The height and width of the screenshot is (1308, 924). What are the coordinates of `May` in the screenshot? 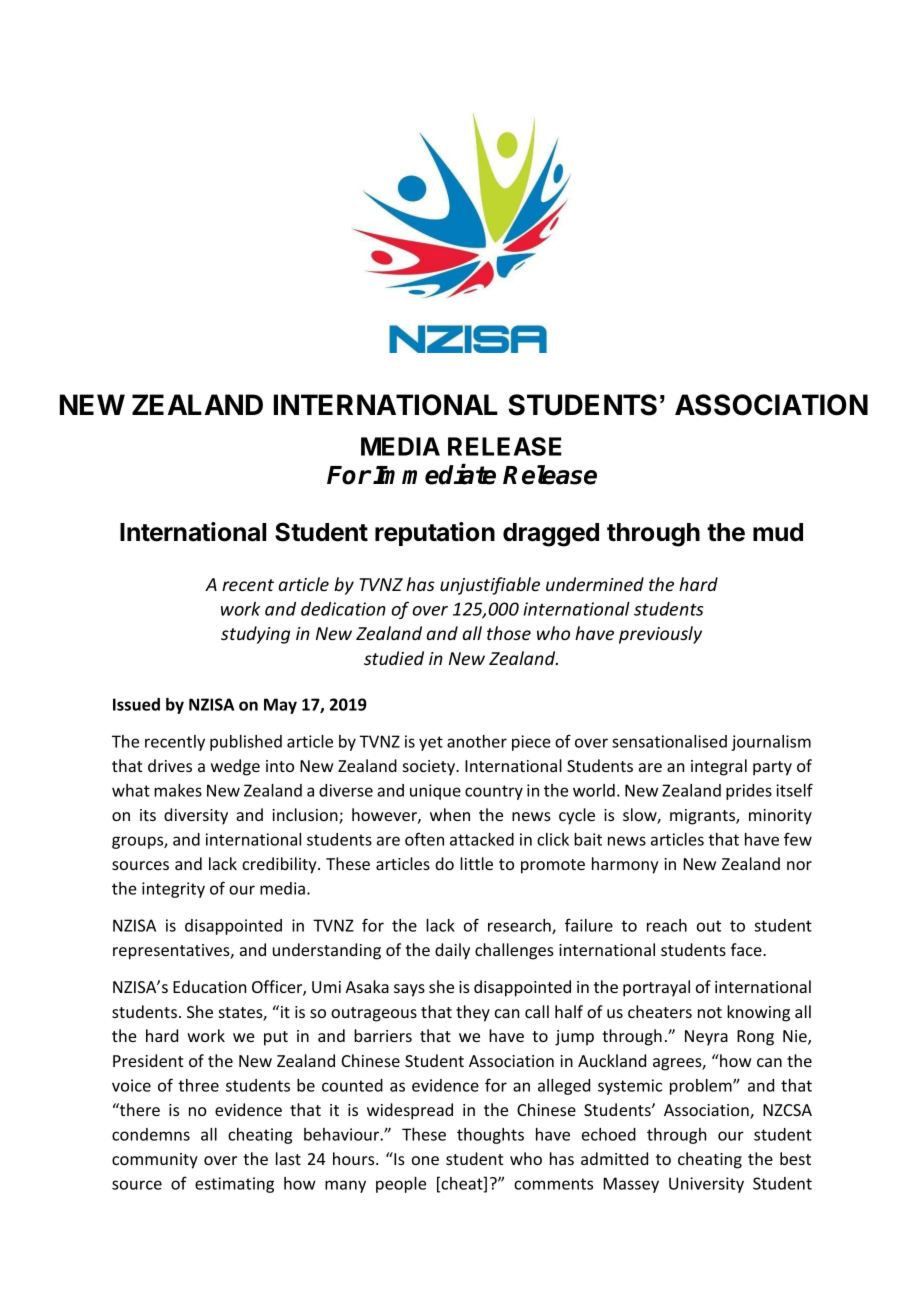 It's located at (280, 706).
